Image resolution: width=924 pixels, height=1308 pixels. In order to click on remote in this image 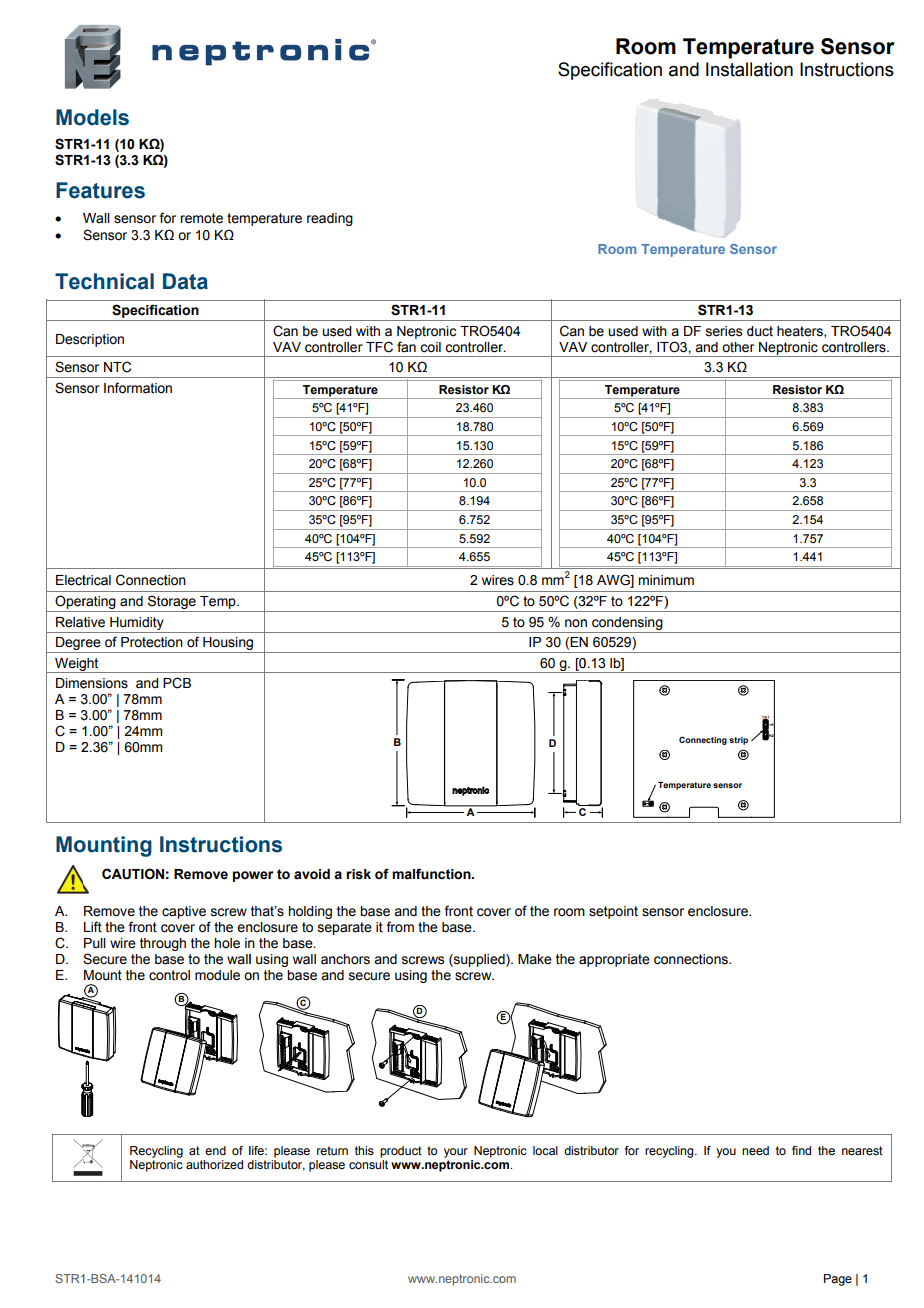, I will do `click(201, 218)`.
